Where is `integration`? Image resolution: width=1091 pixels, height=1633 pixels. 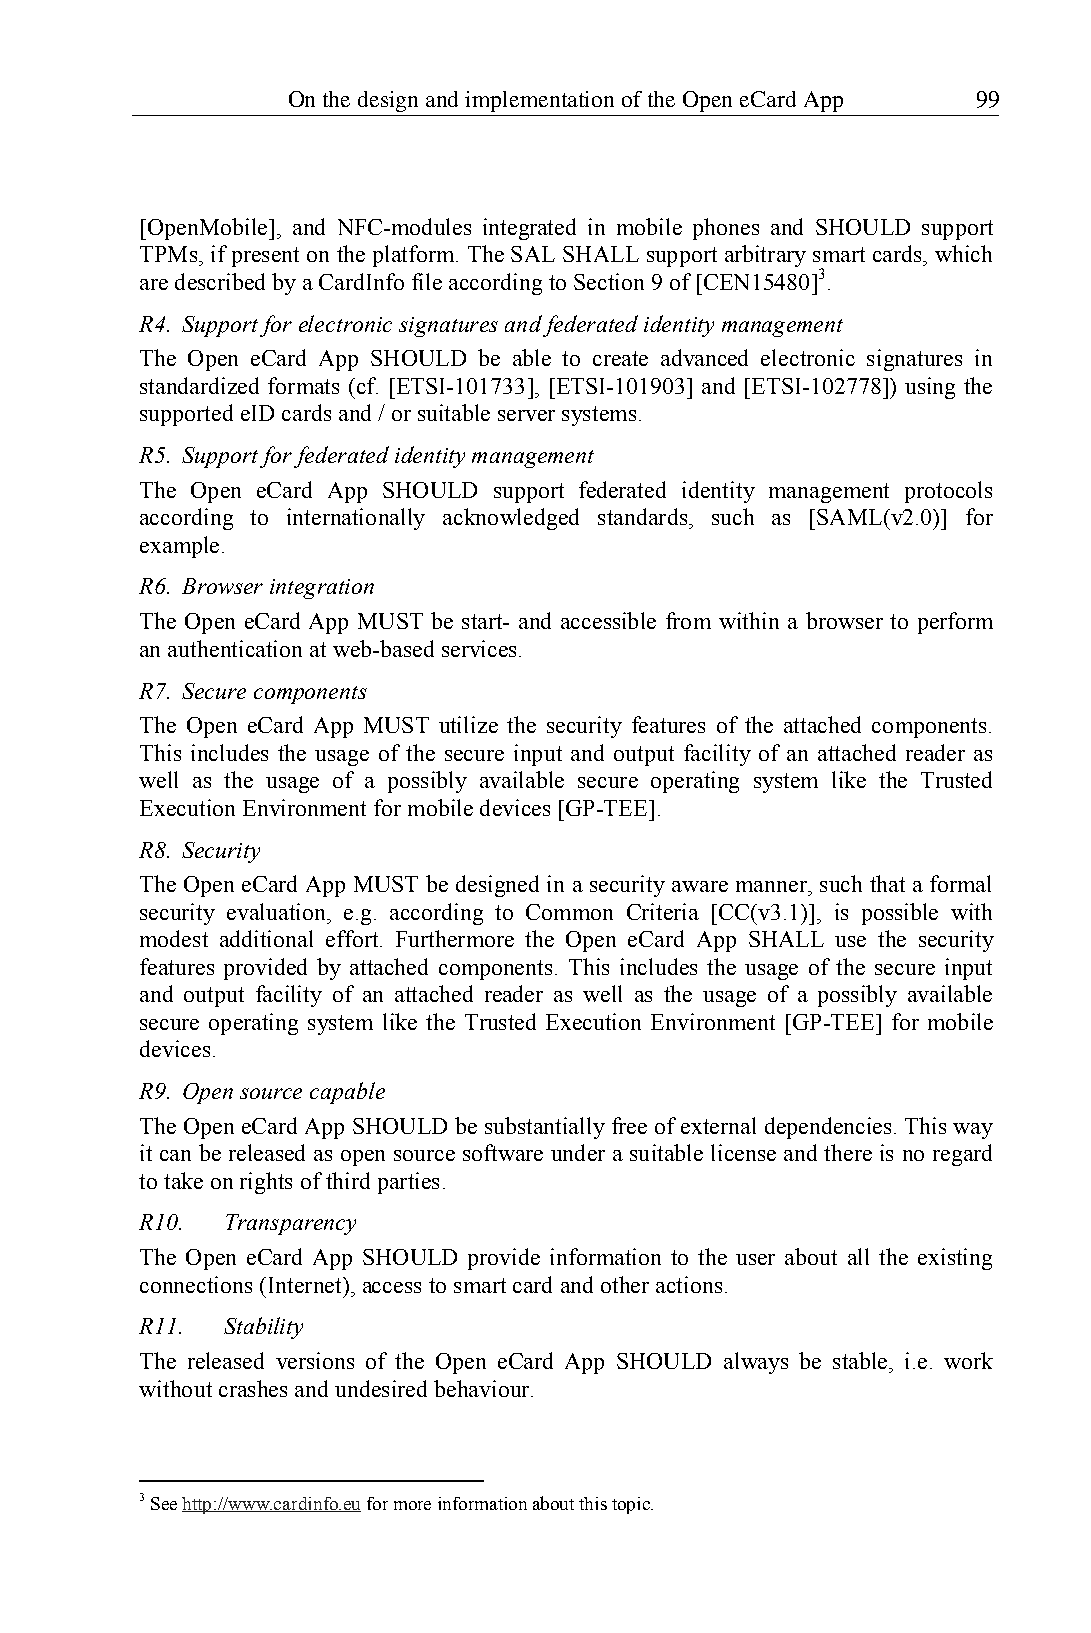
integration is located at coordinates (322, 589).
